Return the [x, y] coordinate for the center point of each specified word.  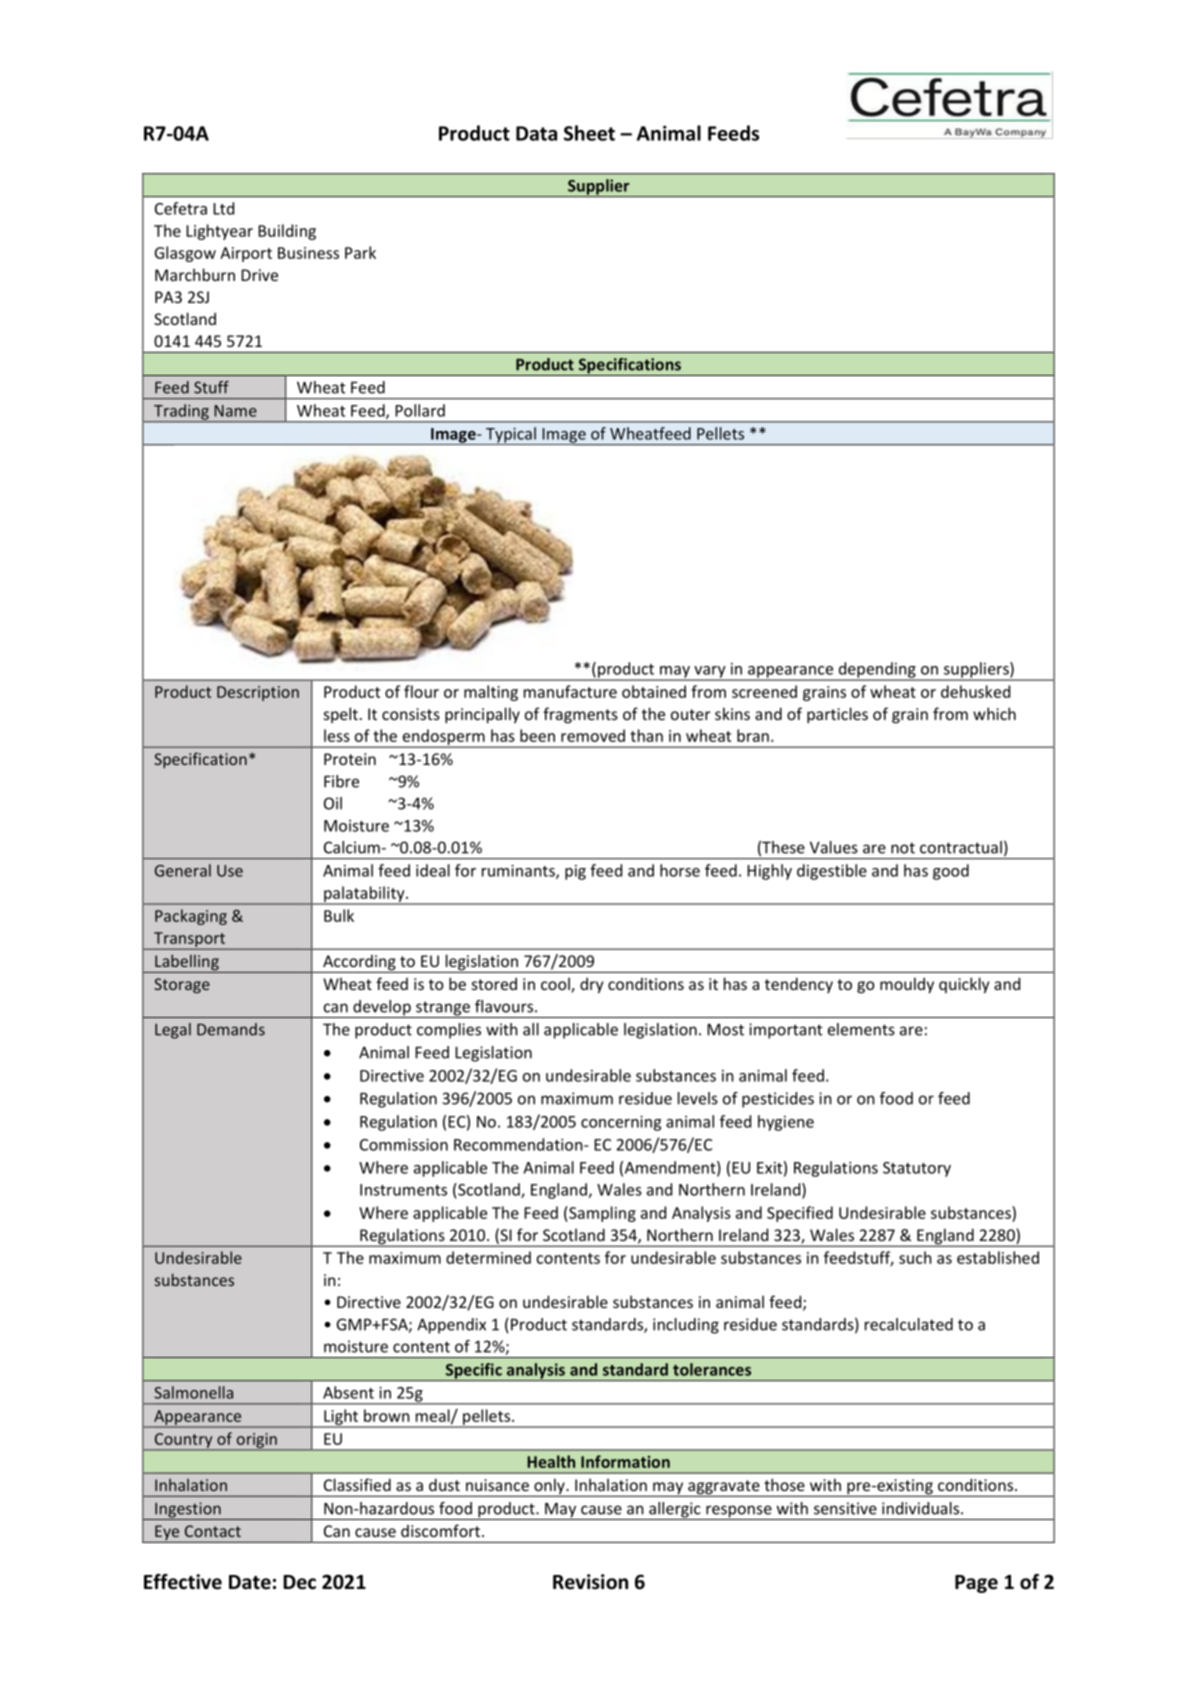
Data [536, 133]
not [903, 848]
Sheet [589, 133]
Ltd [223, 208]
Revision [590, 1582]
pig [575, 872]
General [183, 870]
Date [250, 1582]
